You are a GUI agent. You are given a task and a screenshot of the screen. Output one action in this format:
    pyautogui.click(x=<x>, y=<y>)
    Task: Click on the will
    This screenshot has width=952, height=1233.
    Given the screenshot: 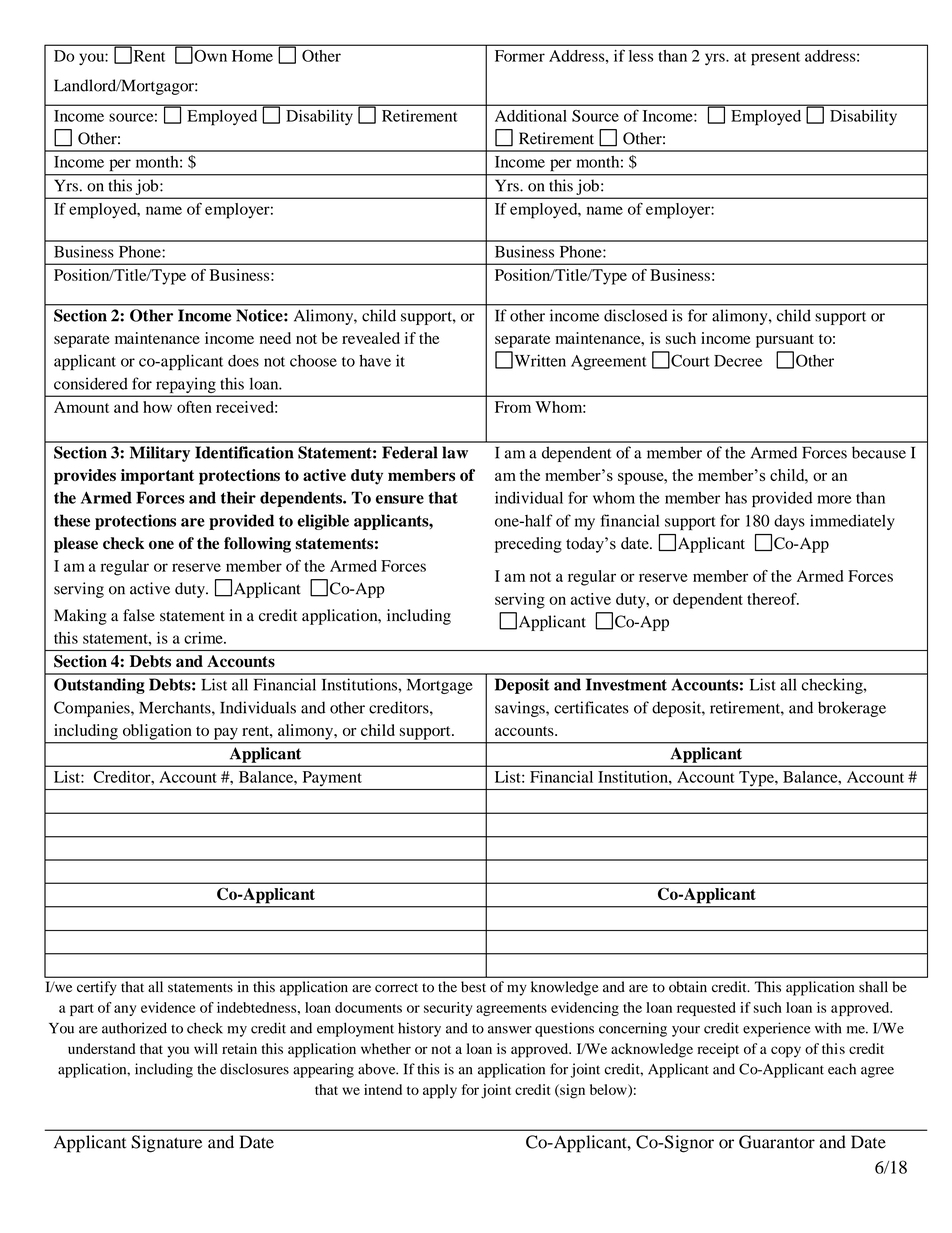 What is the action you would take?
    pyautogui.click(x=206, y=1048)
